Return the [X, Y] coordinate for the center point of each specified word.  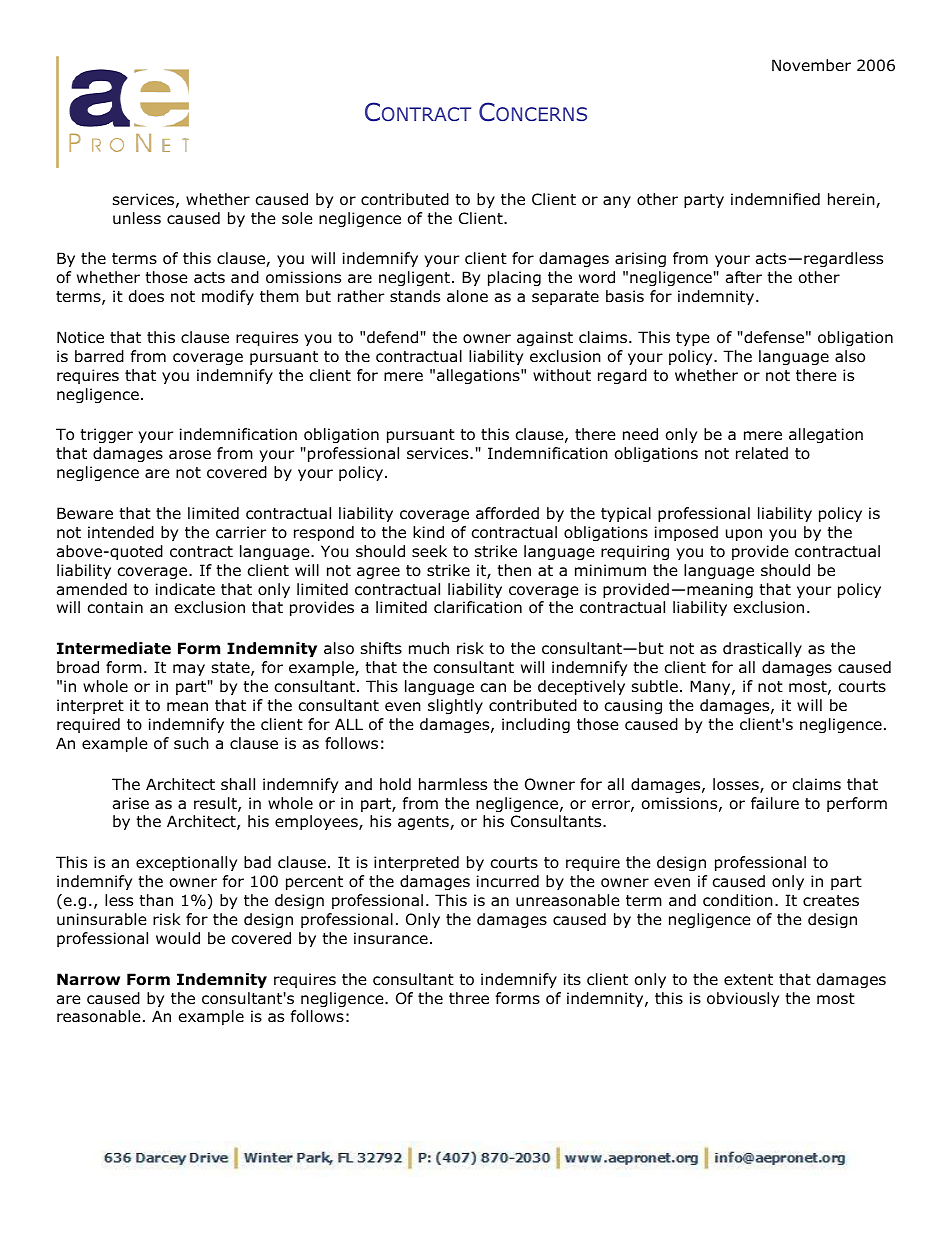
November [811, 65]
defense [773, 337]
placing [514, 278]
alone [467, 296]
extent [748, 979]
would [178, 938]
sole [297, 218]
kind [428, 532]
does [146, 296]
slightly [455, 706]
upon [744, 535]
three [469, 998]
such [191, 743]
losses [737, 785]
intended [121, 532]
